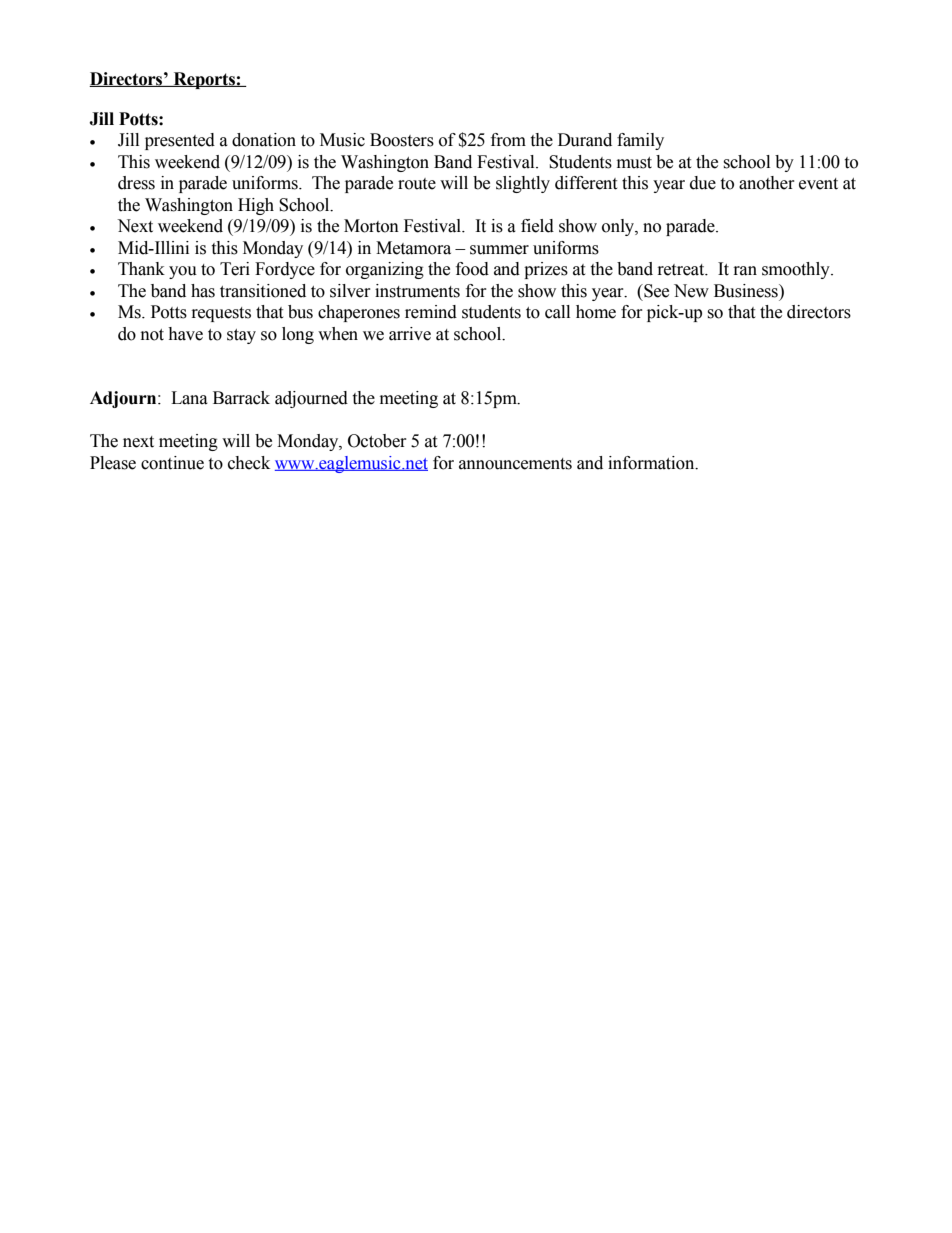 Image resolution: width=952 pixels, height=1233 pixels. What do you see at coordinates (172, 463) in the document?
I see `continue` at bounding box center [172, 463].
